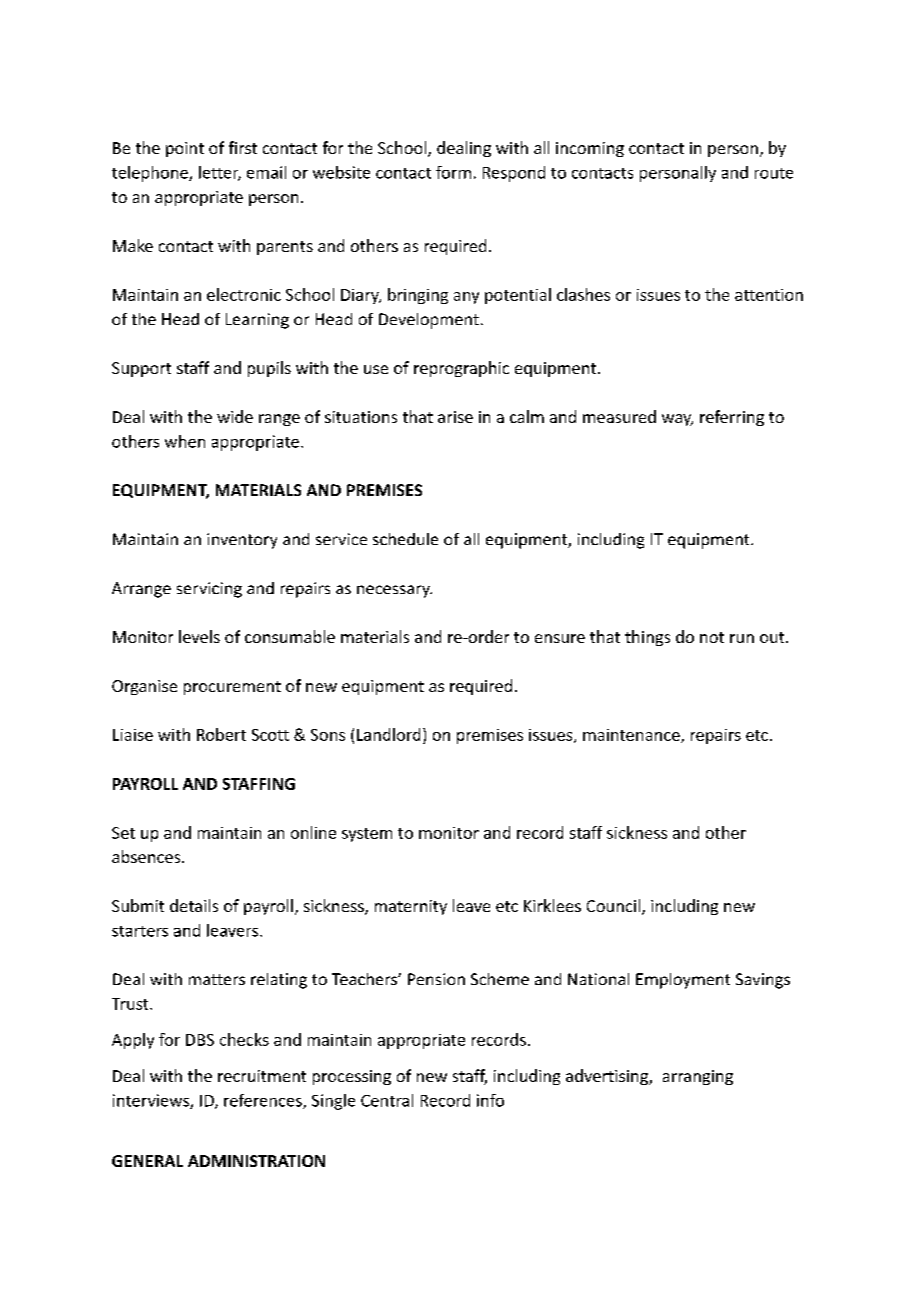  What do you see at coordinates (405, 539) in the screenshot?
I see `schedule` at bounding box center [405, 539].
